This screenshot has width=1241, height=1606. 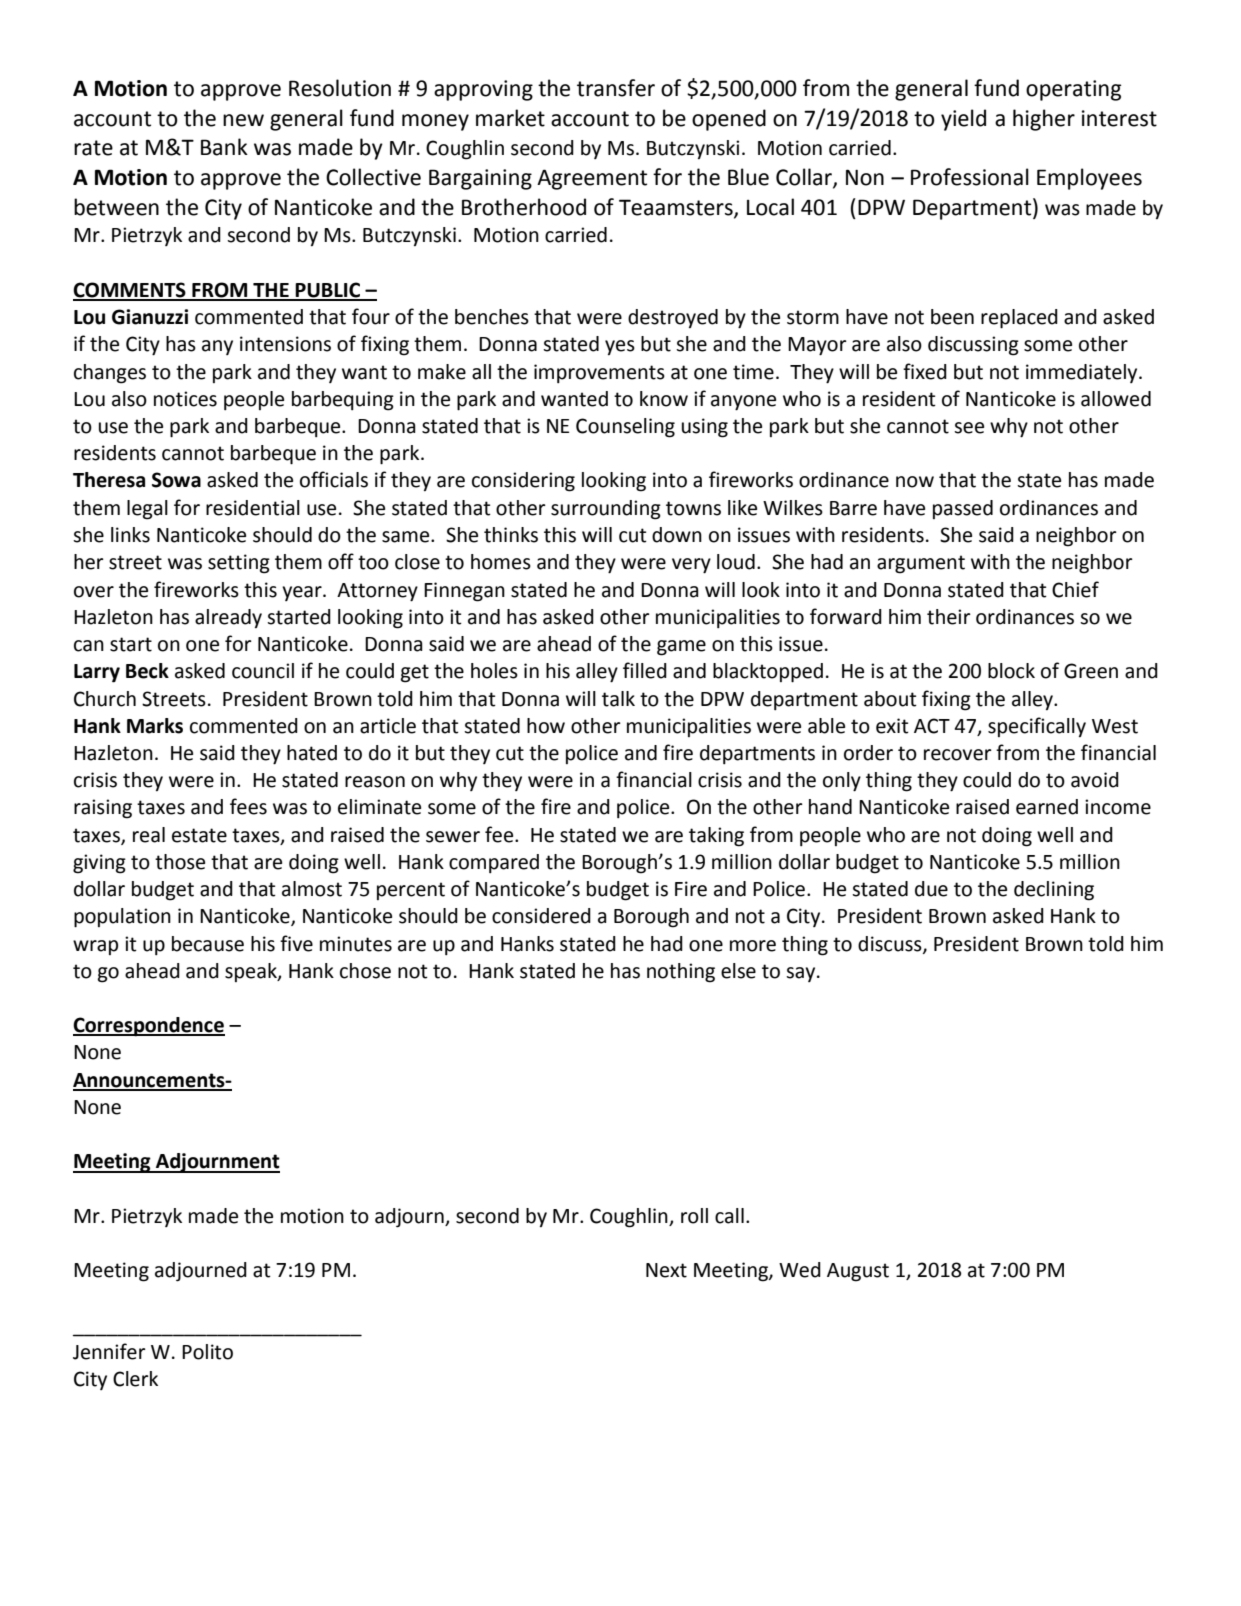 What do you see at coordinates (925, 371) in the screenshot?
I see `fixed` at bounding box center [925, 371].
